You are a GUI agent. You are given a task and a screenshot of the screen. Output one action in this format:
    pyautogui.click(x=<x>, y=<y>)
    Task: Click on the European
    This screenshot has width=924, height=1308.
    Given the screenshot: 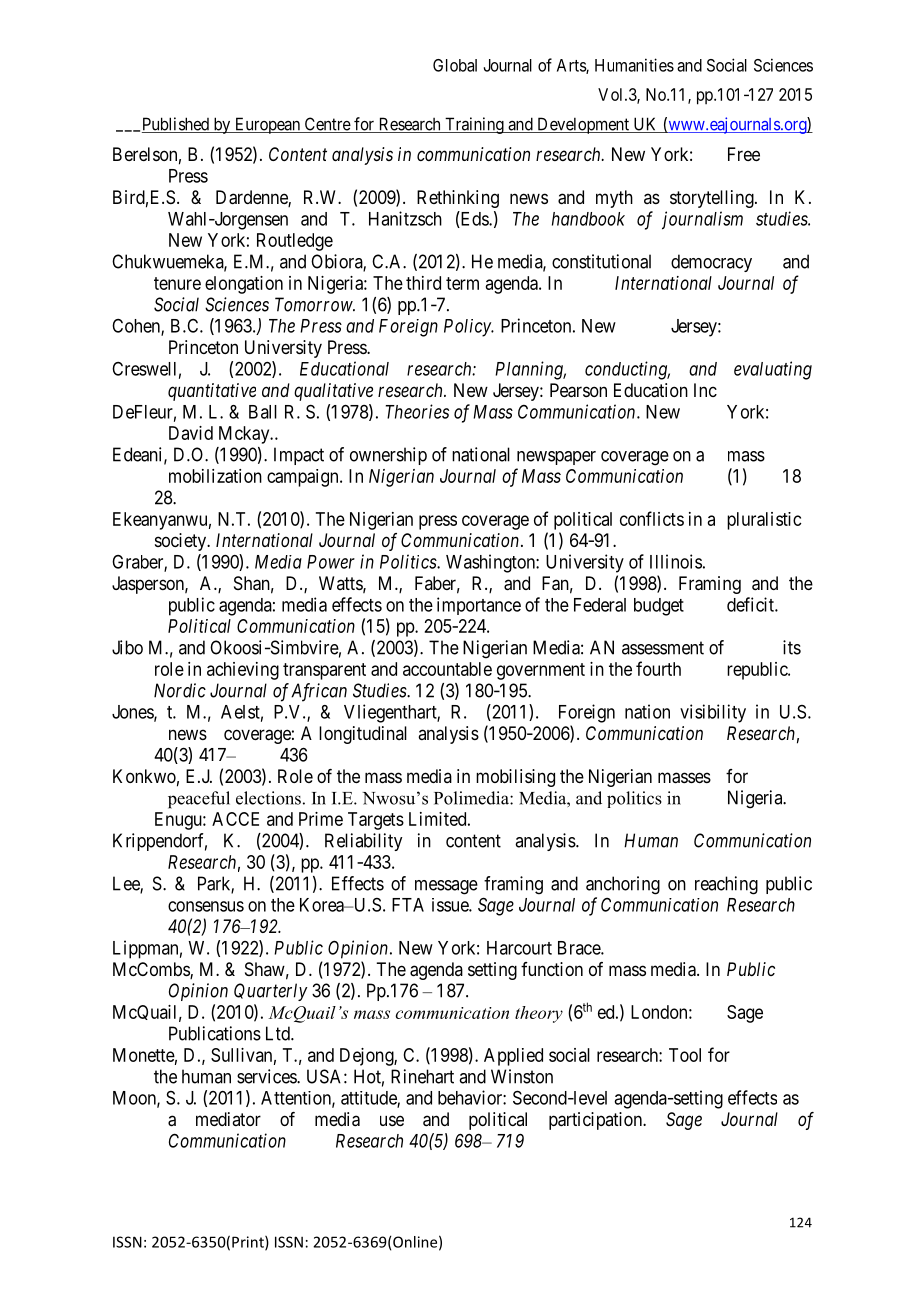 What is the action you would take?
    pyautogui.click(x=267, y=125)
